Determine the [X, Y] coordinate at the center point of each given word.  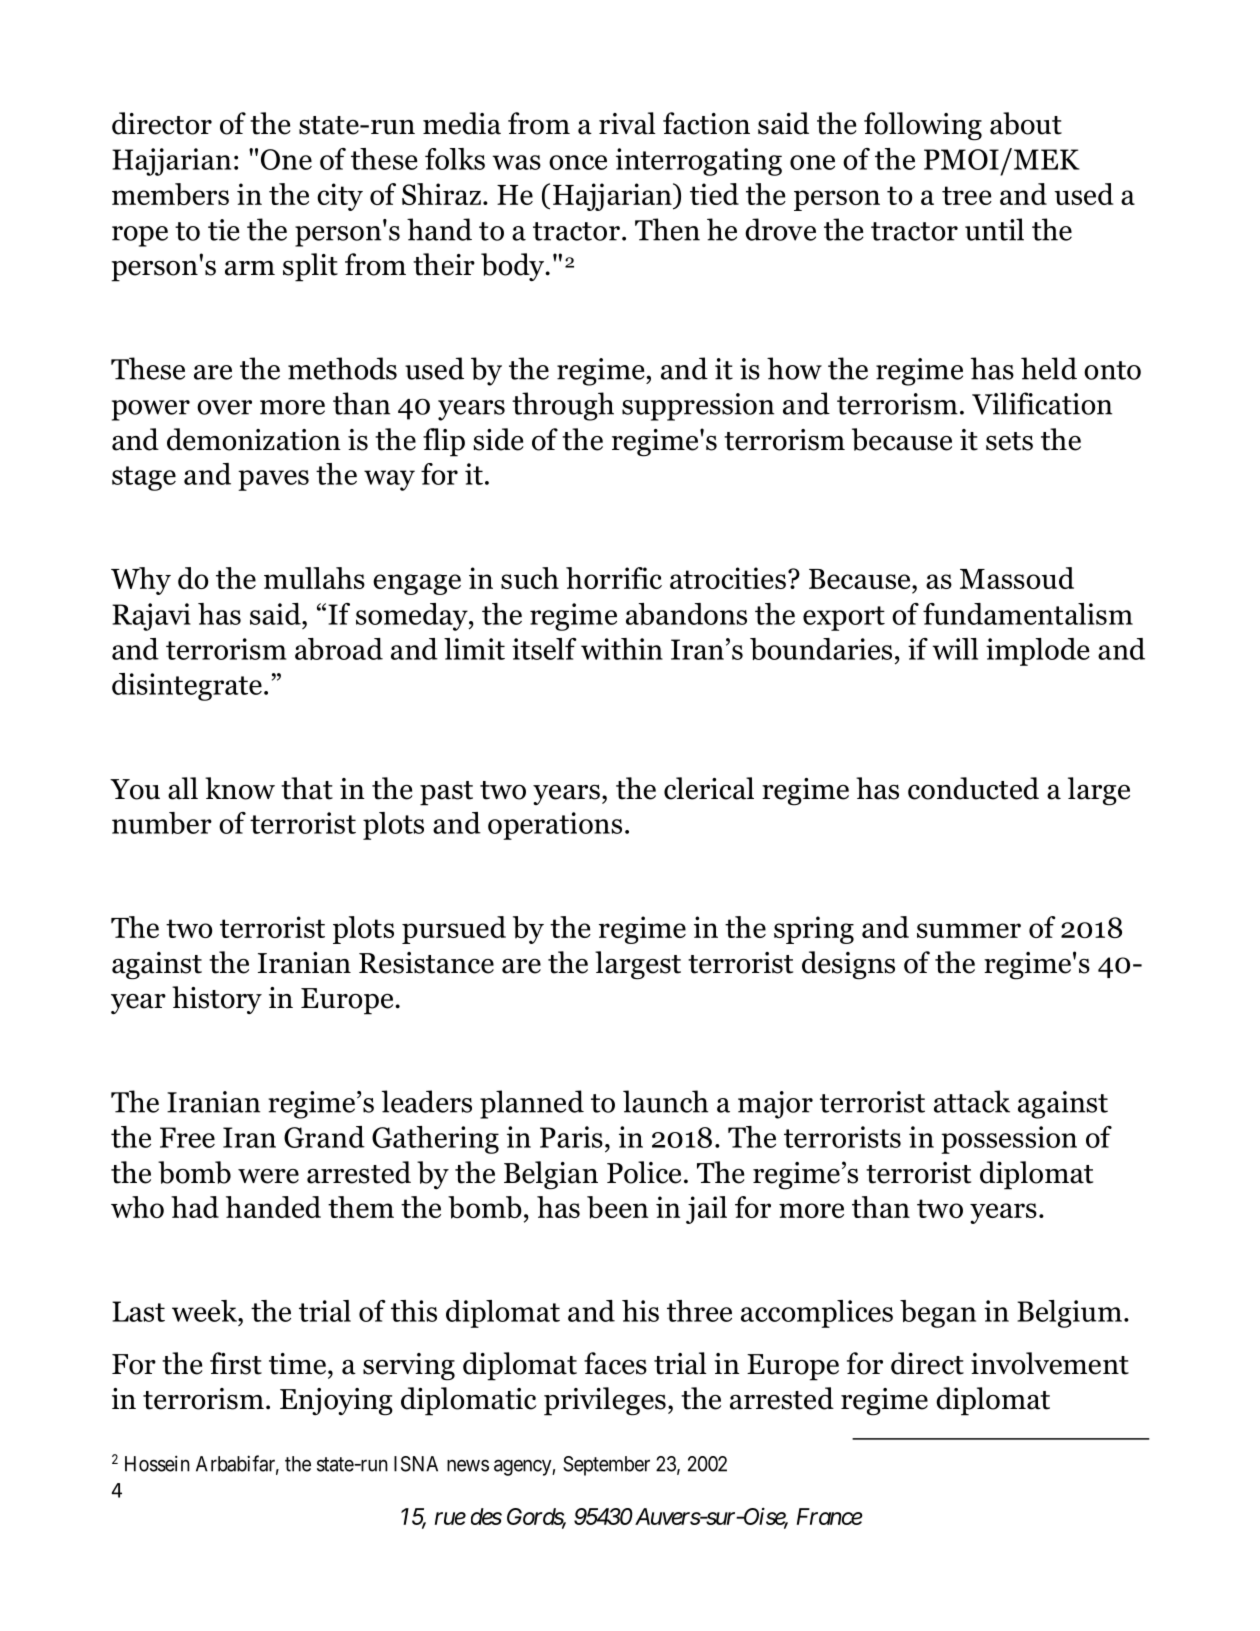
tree [967, 195]
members [170, 194]
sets [1009, 441]
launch [665, 1101]
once [578, 162]
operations [555, 826]
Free [187, 1137]
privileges [605, 1401]
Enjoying [336, 1402]
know [240, 788]
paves [273, 480]
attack [972, 1101]
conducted [973, 788]
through [563, 406]
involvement [1050, 1363]
